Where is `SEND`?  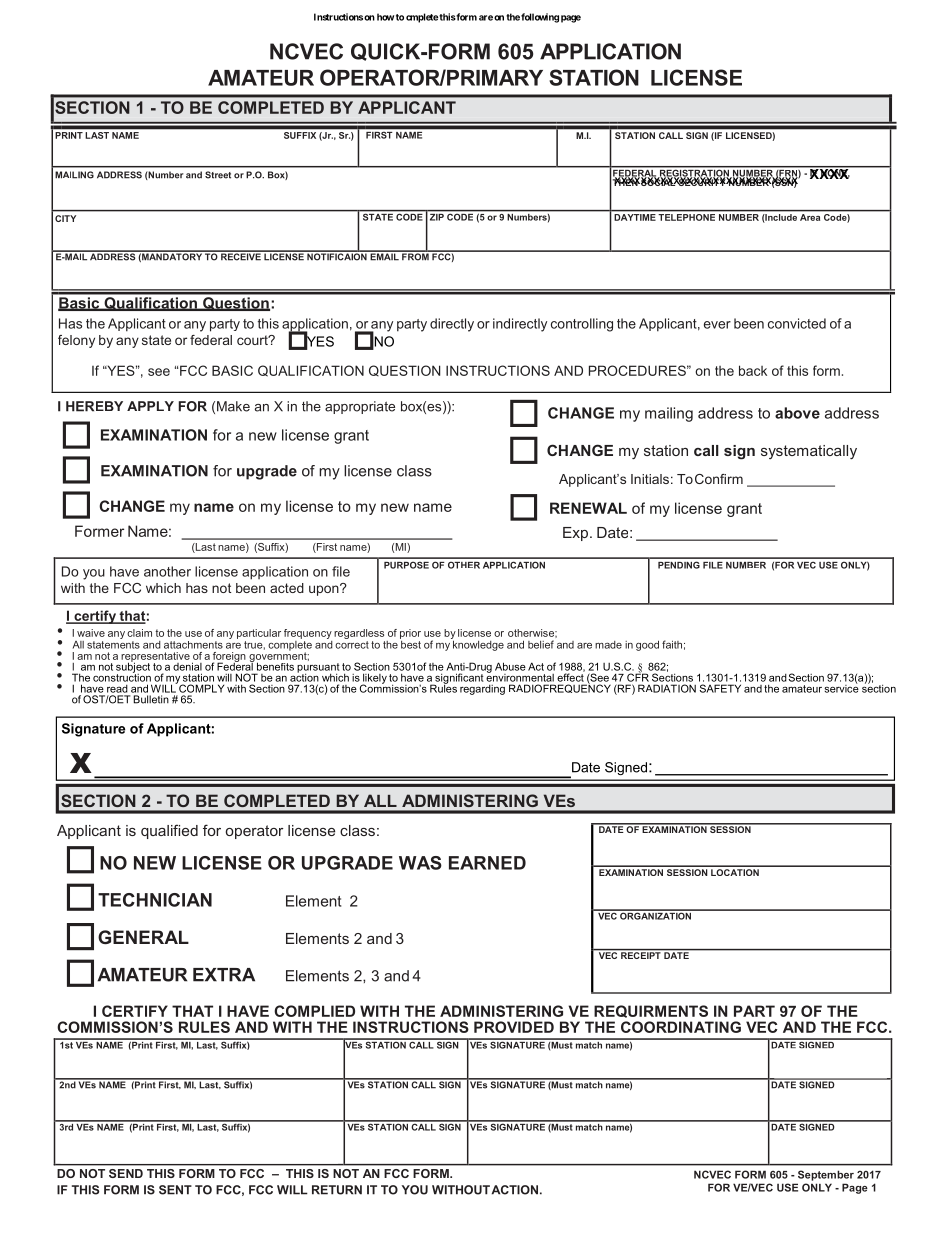 SEND is located at coordinates (126, 1173).
